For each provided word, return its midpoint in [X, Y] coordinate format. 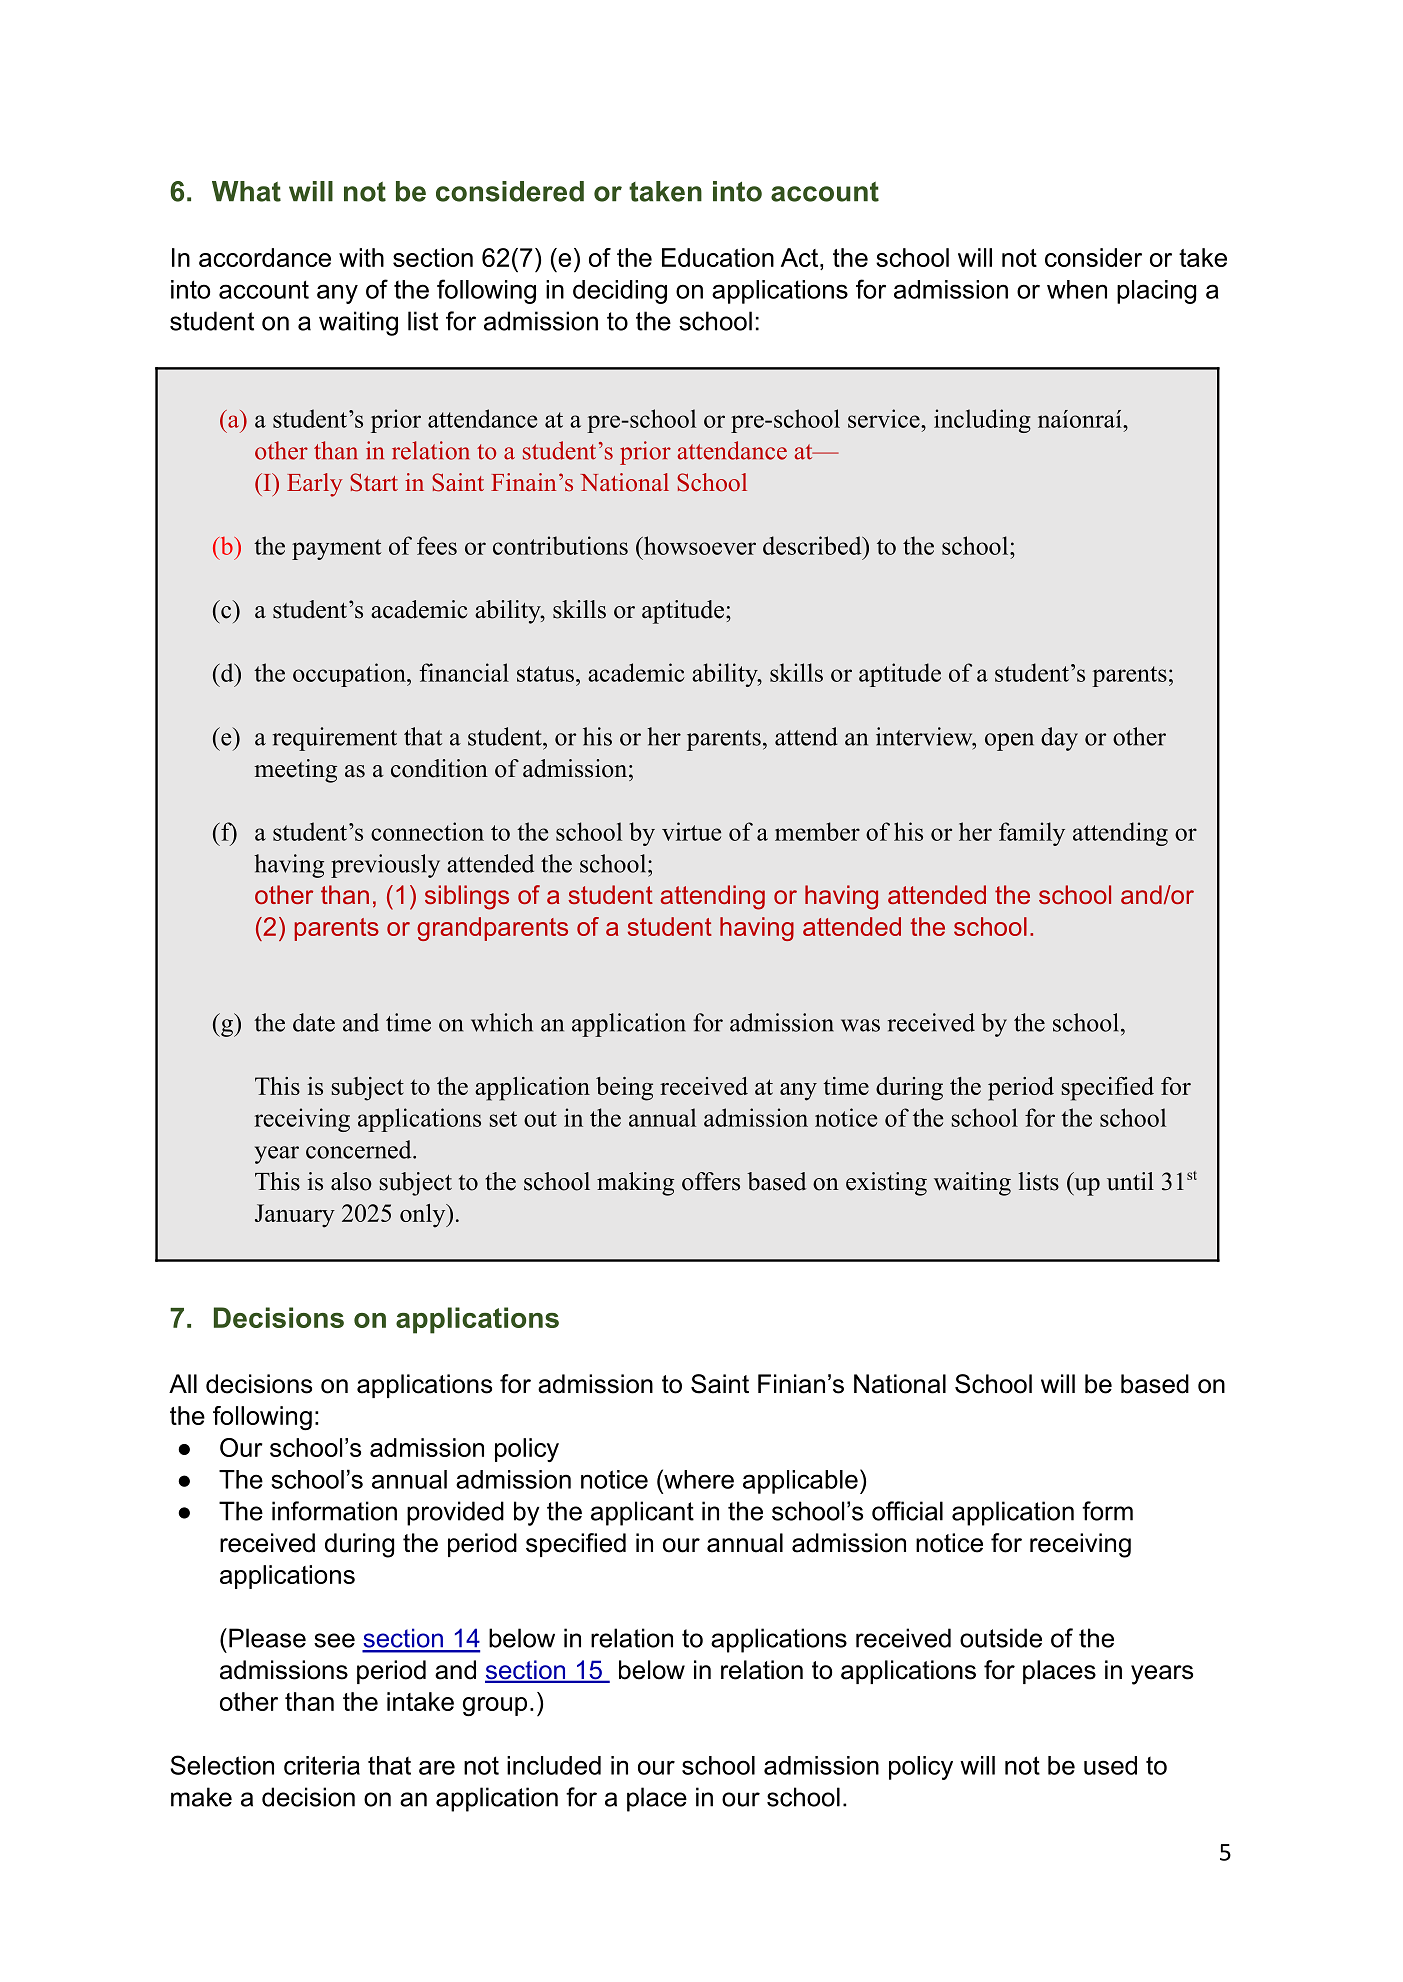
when [1077, 289]
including [982, 421]
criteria [322, 1765]
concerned [360, 1149]
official [907, 1511]
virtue [691, 831]
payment [337, 549]
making [635, 1184]
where [698, 1479]
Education [718, 257]
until [1130, 1181]
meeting [295, 771]
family [1032, 834]
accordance [265, 257]
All [183, 1383]
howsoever [698, 545]
